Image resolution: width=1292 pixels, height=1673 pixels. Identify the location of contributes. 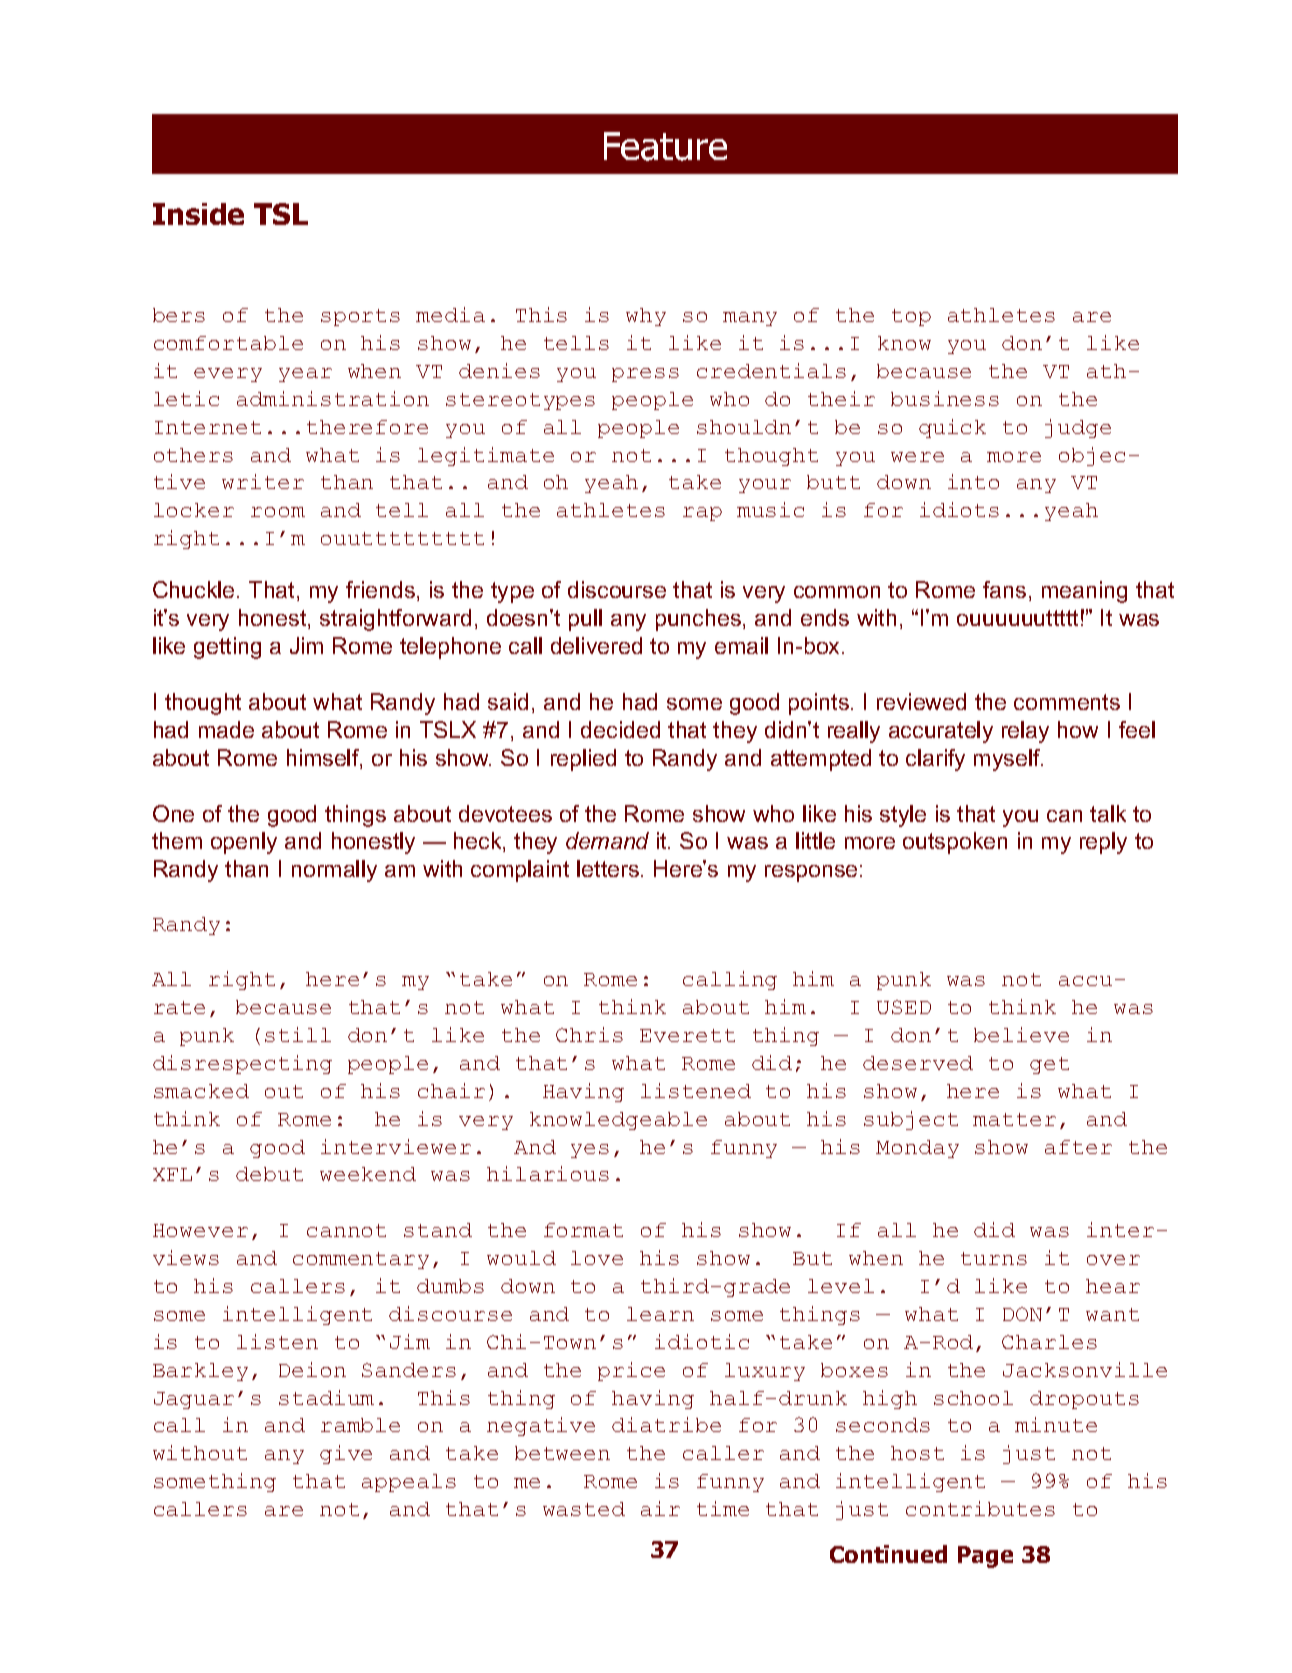
(980, 1508).
